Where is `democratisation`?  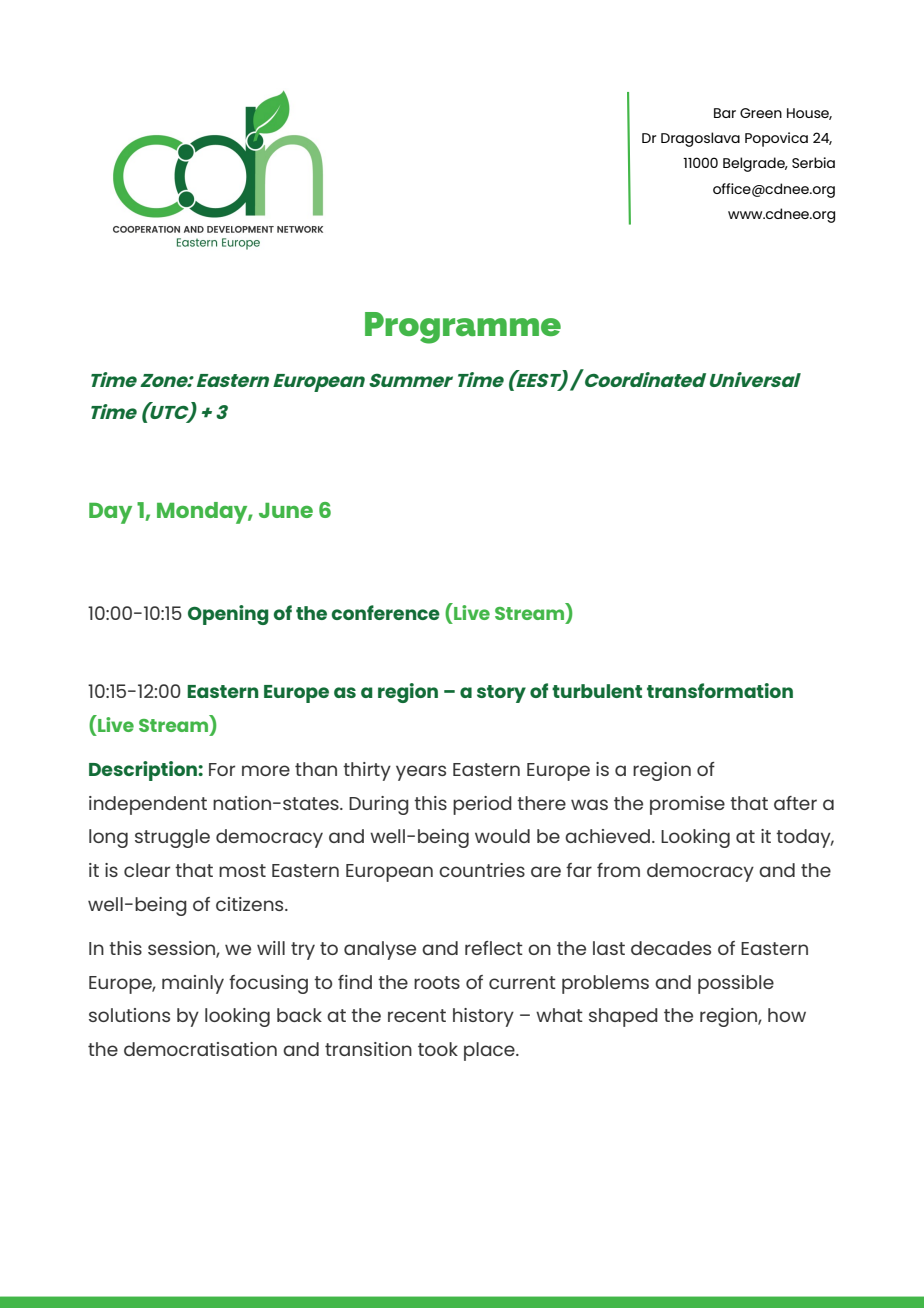 democratisation is located at coordinates (200, 1049).
